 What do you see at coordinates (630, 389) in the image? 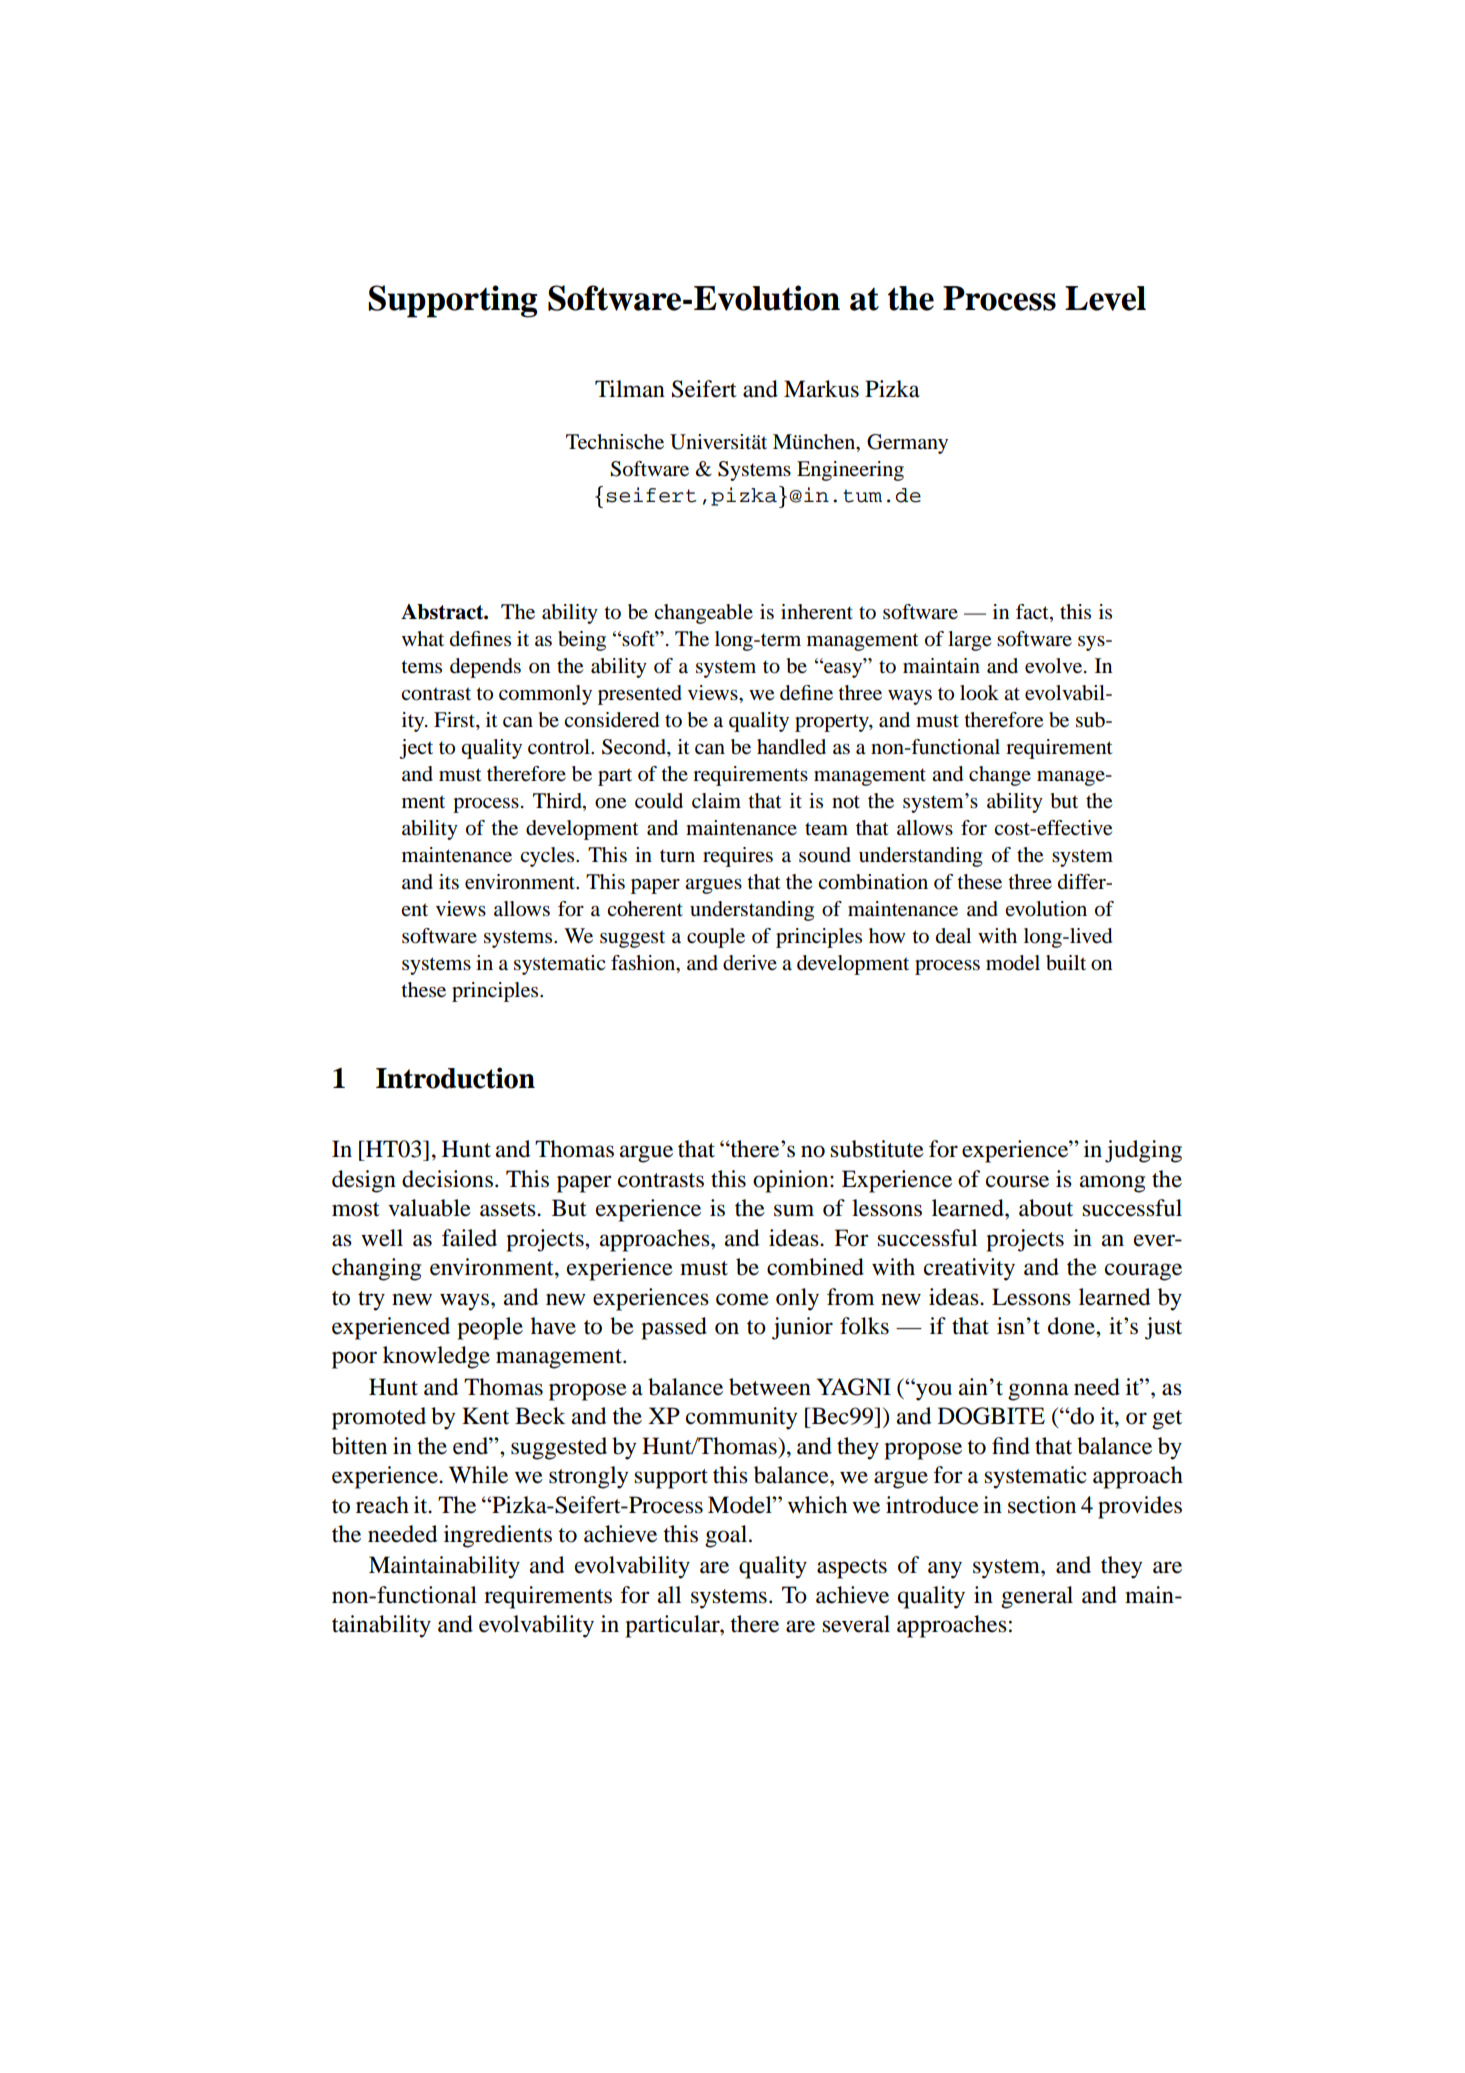
I see `Tilman` at bounding box center [630, 389].
